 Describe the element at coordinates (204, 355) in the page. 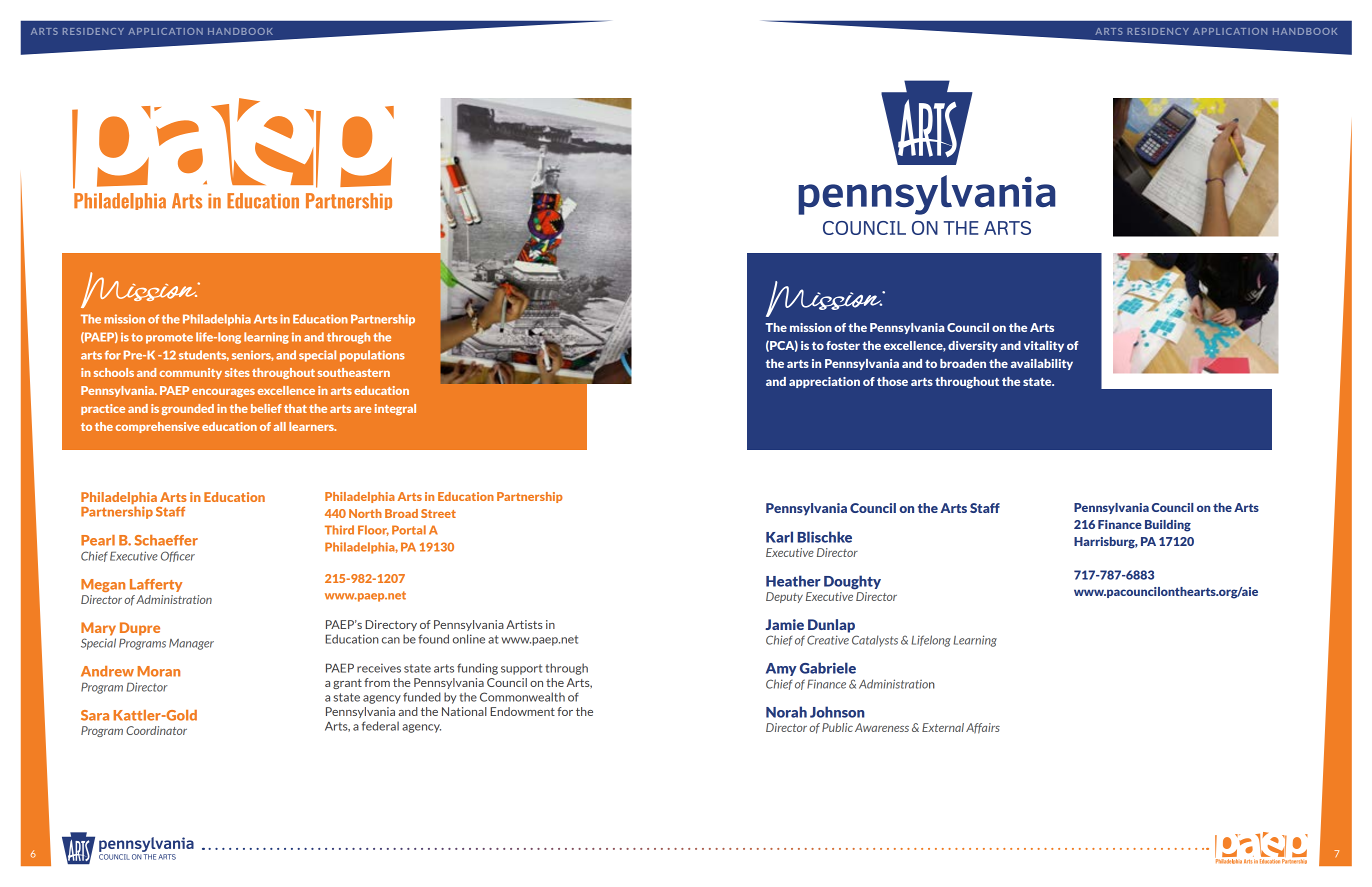

I see `students` at that location.
